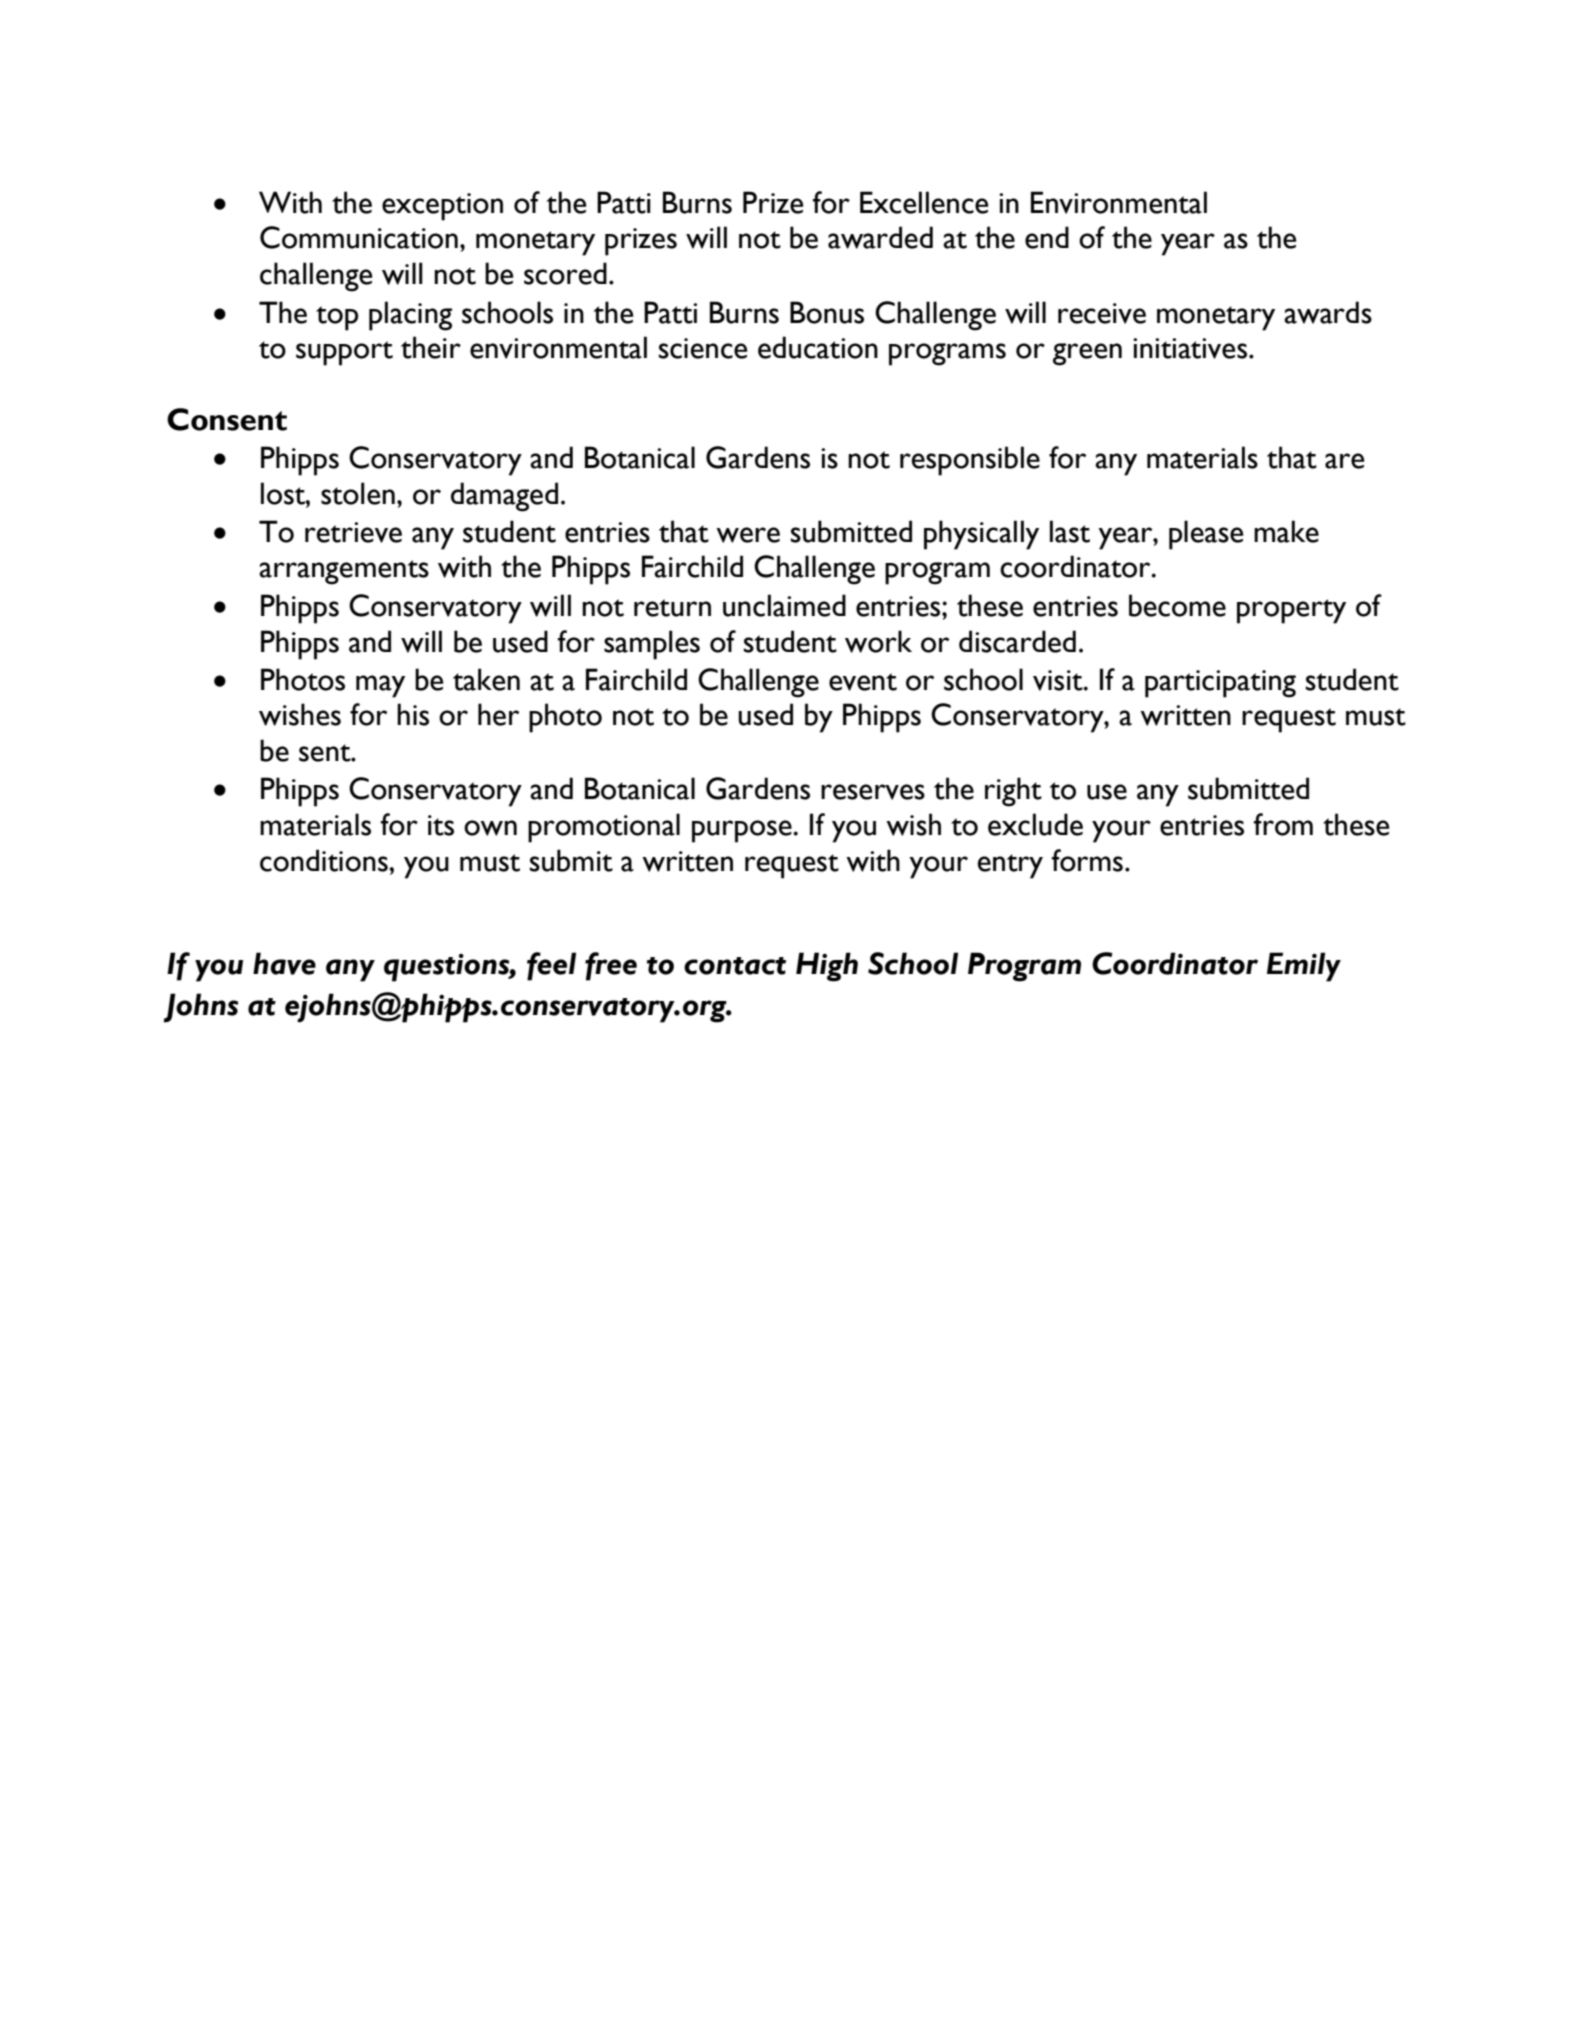  Describe the element at coordinates (1047, 237) in the screenshot. I see `end` at that location.
